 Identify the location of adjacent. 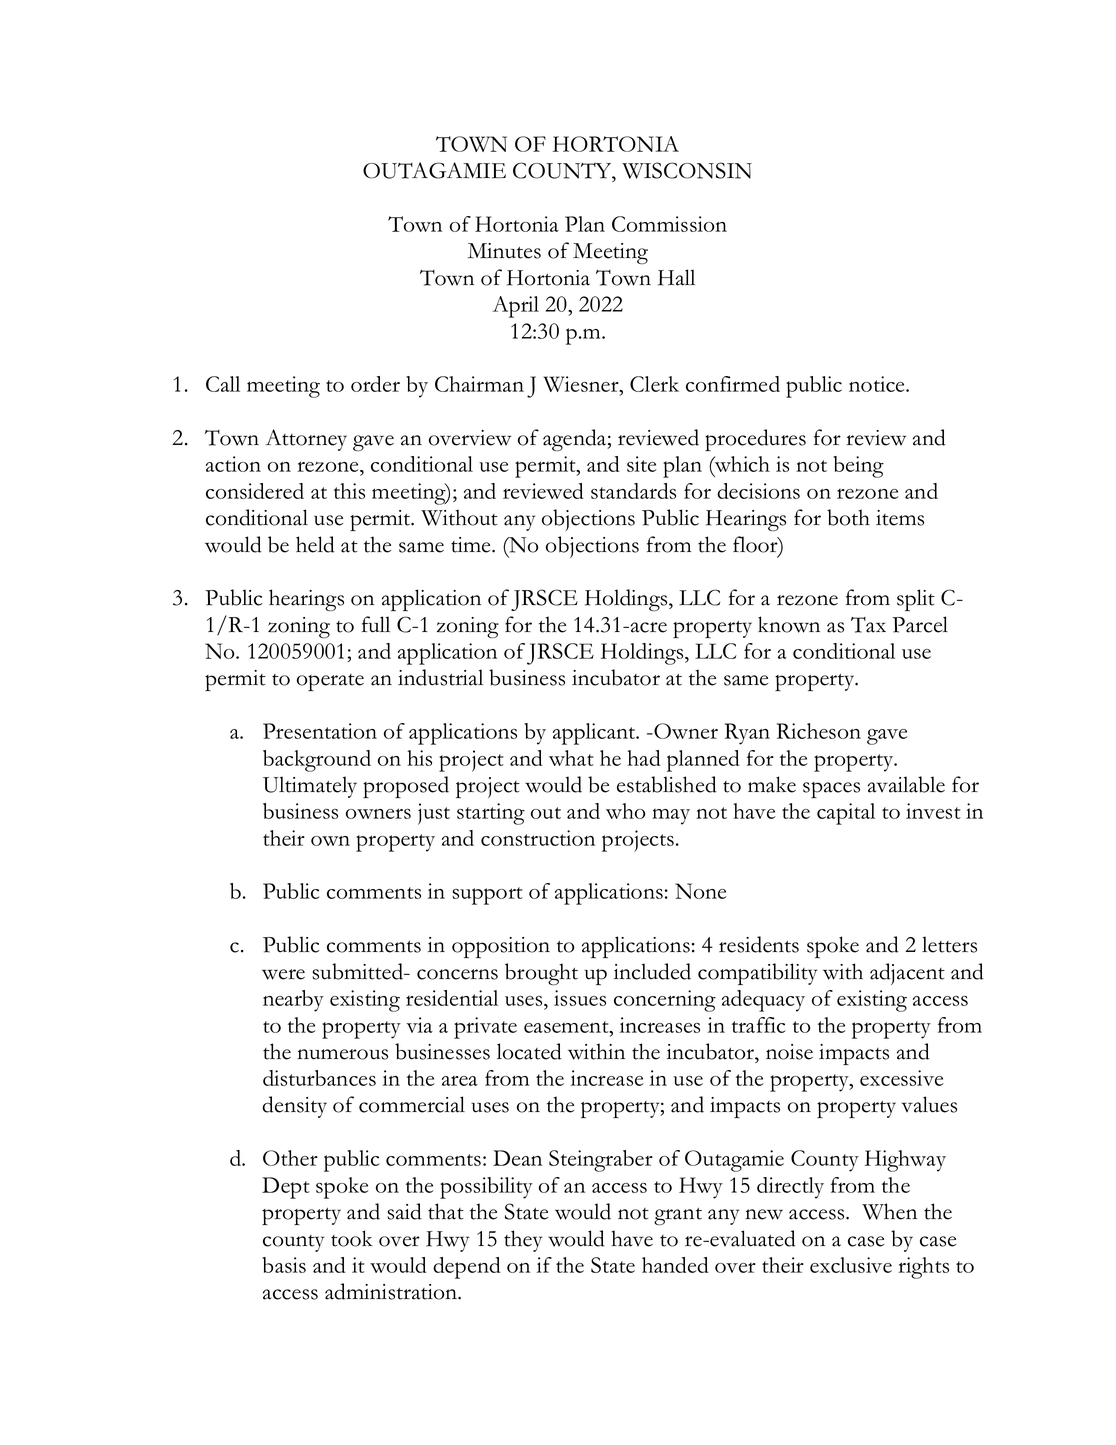
(907, 974).
